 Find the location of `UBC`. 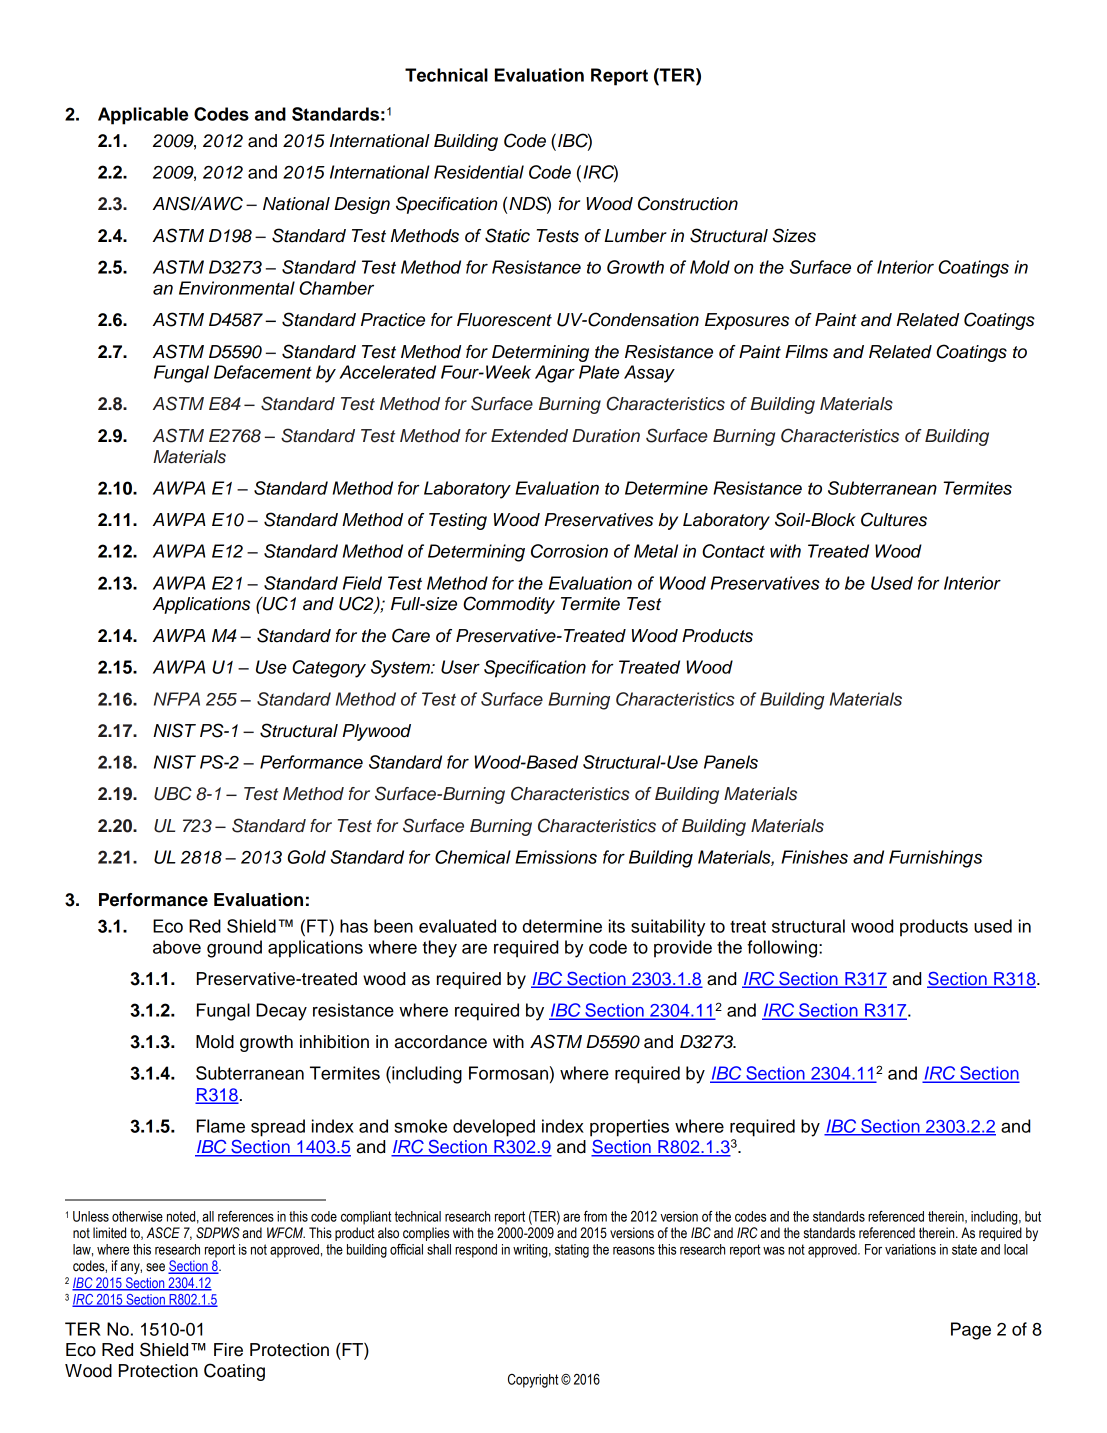

UBC is located at coordinates (173, 793).
